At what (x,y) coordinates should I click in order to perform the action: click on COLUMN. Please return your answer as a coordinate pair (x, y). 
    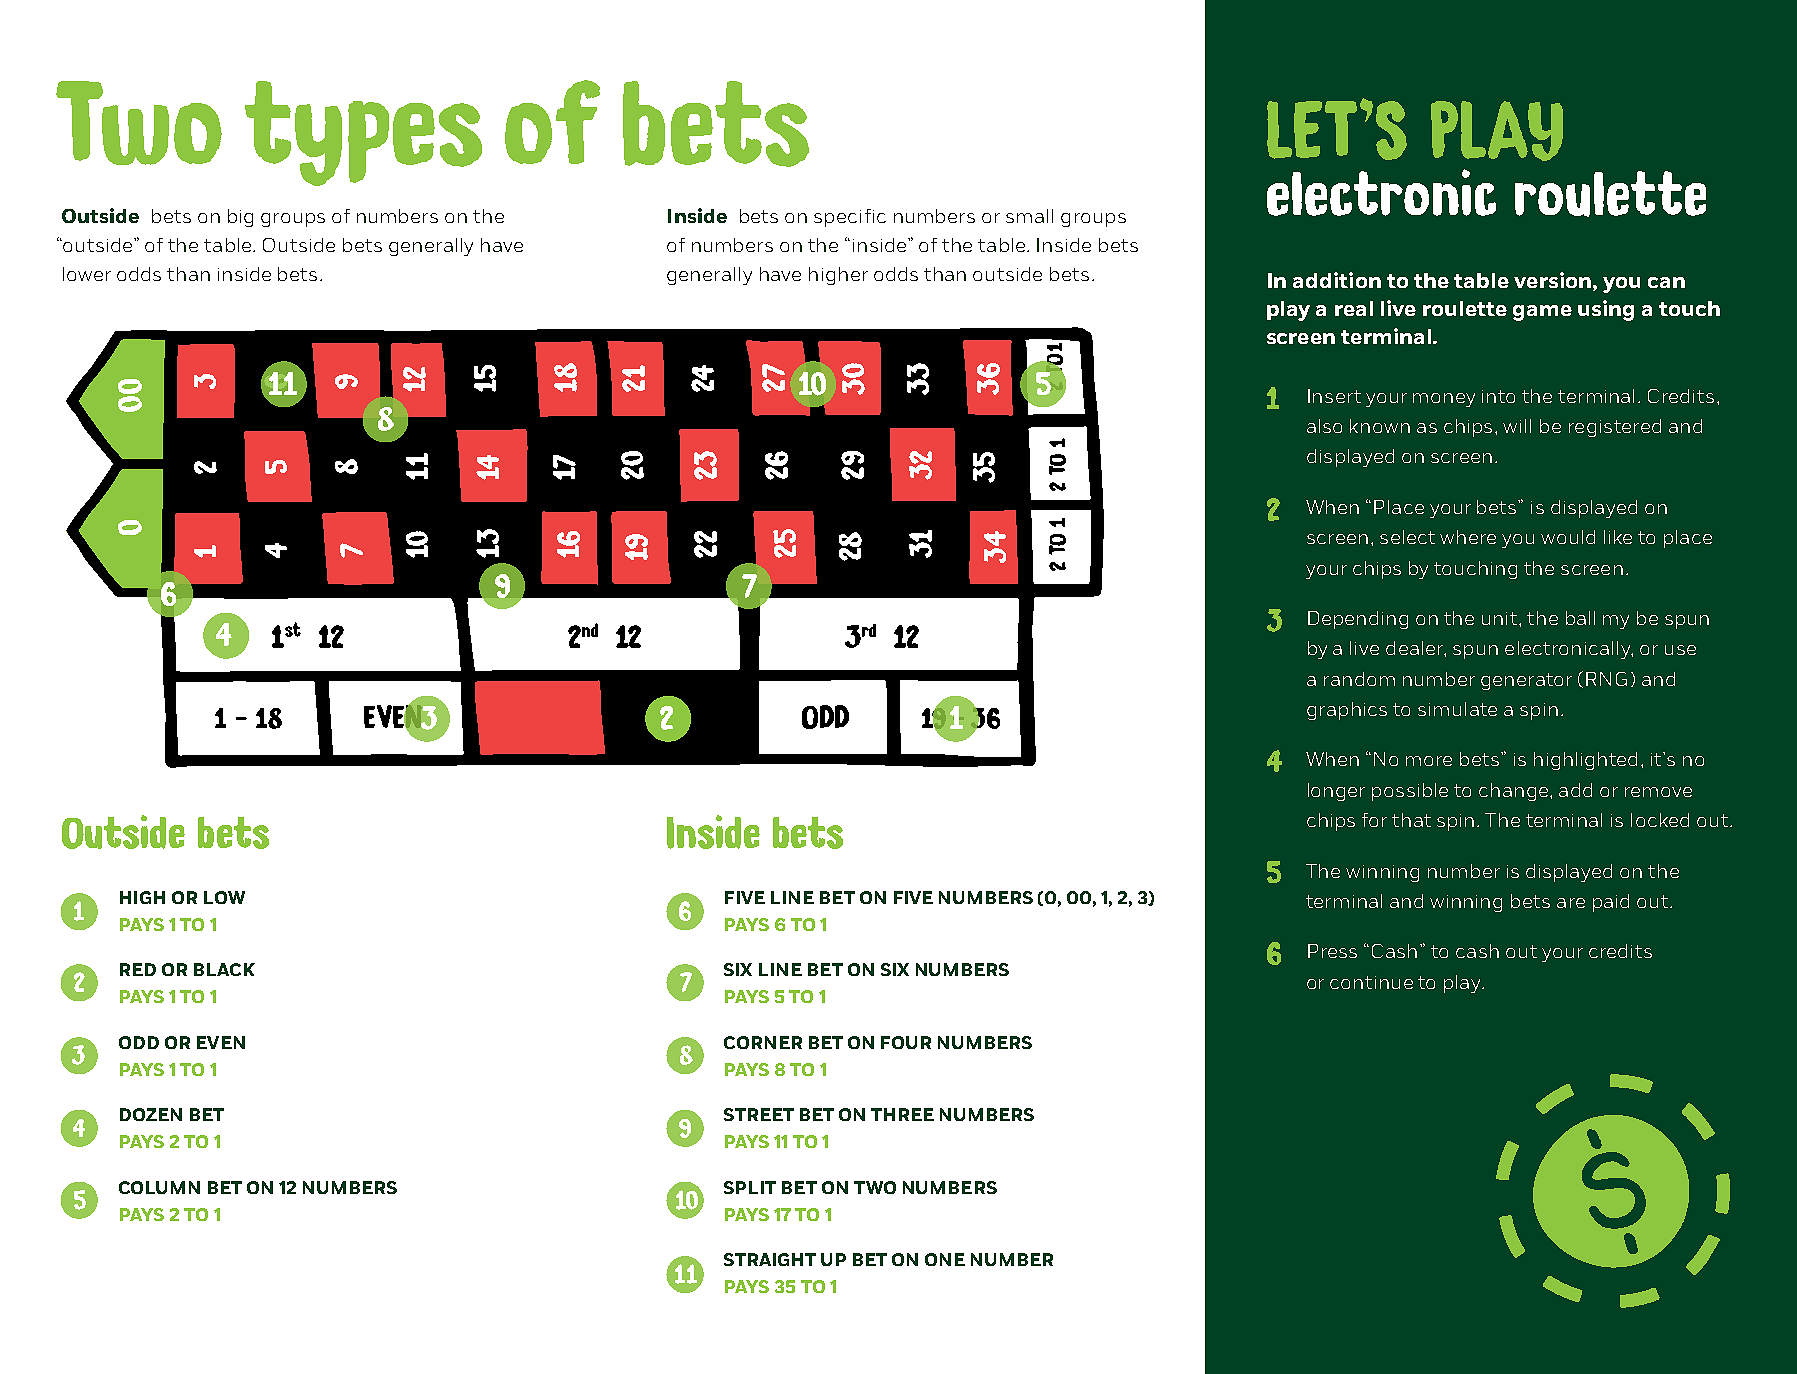
    Looking at the image, I should click on (159, 1187).
